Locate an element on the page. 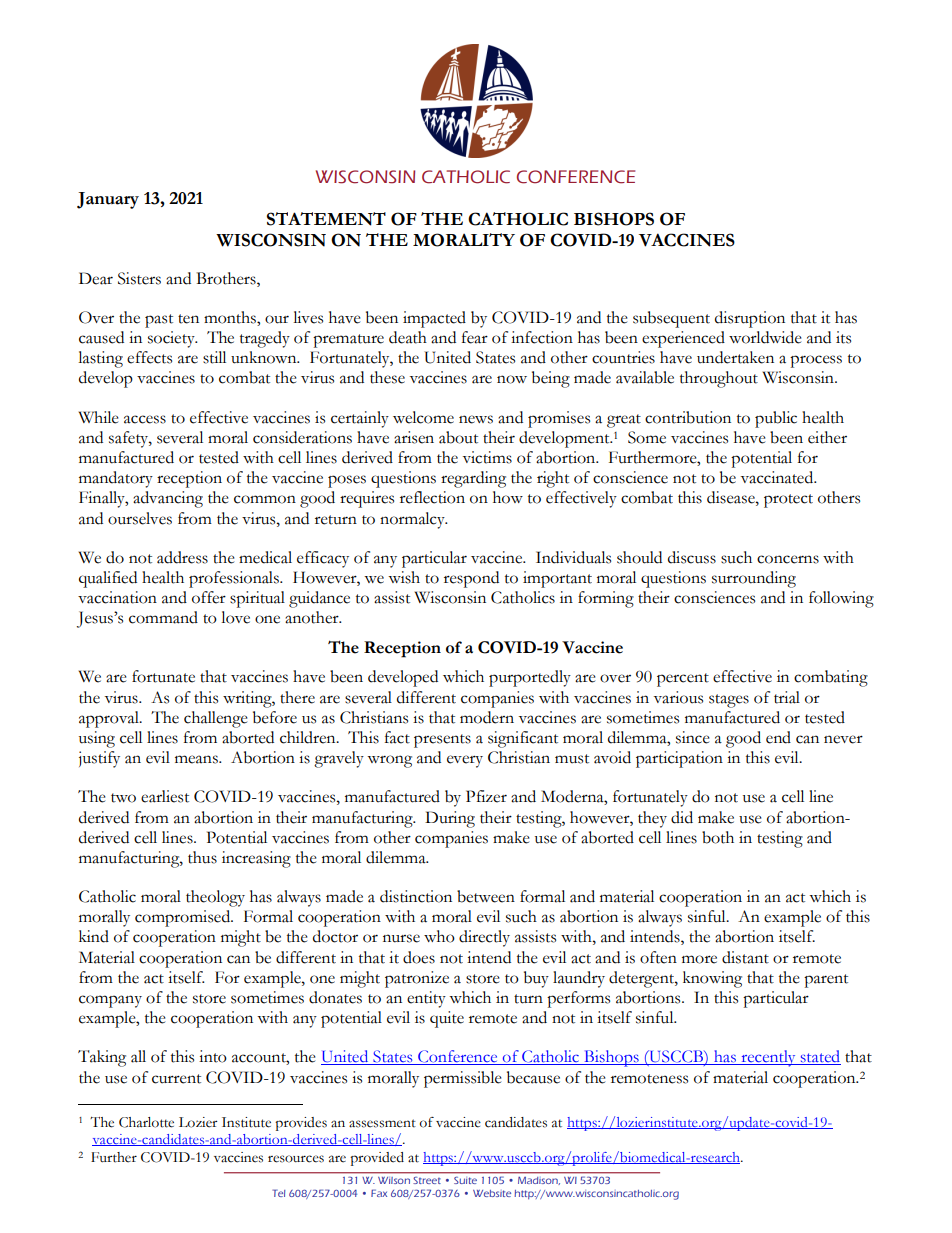 This page has width=952, height=1233. disruption is located at coordinates (750, 319).
